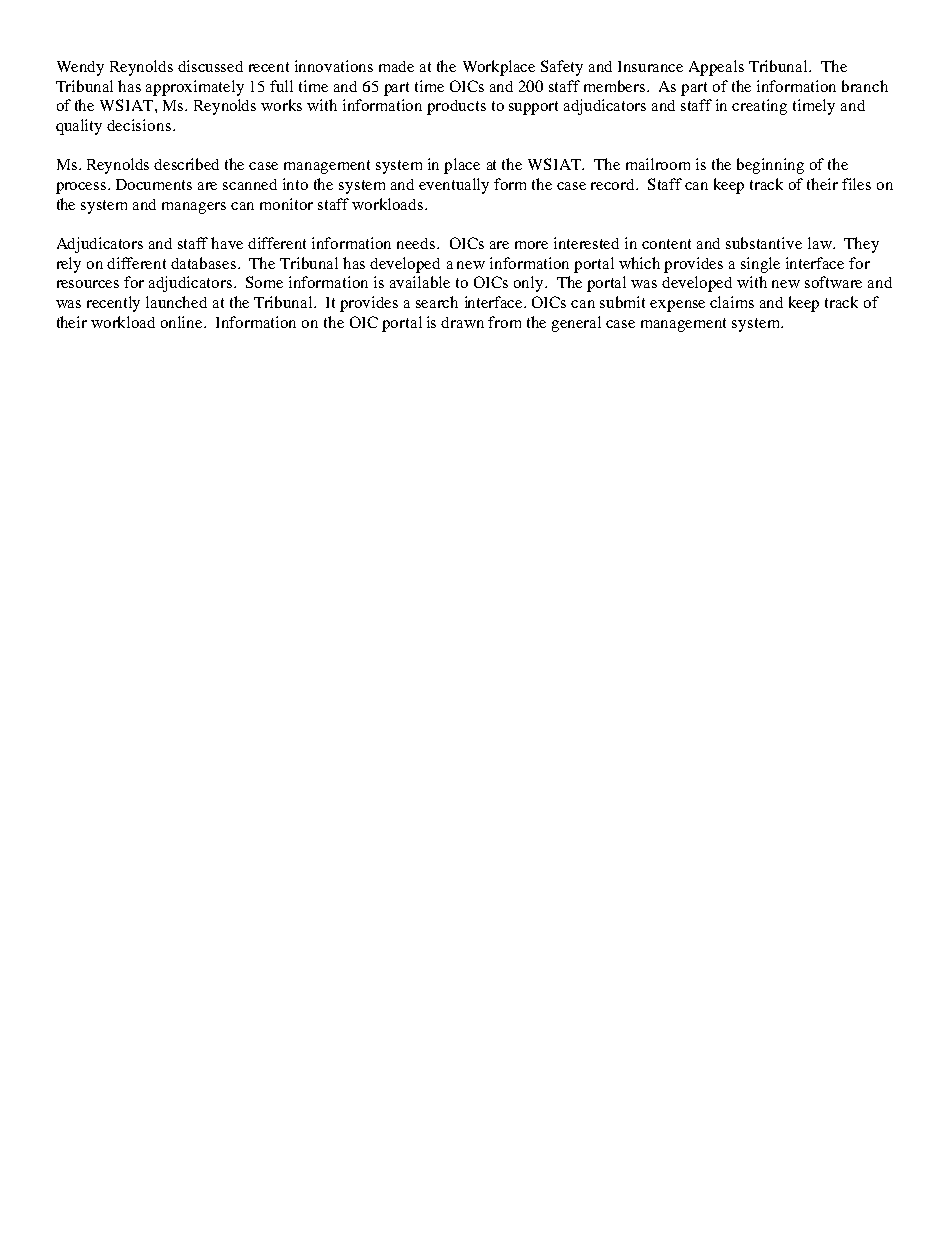 The height and width of the page is (1233, 952). What do you see at coordinates (210, 66) in the page?
I see `discussed` at bounding box center [210, 66].
